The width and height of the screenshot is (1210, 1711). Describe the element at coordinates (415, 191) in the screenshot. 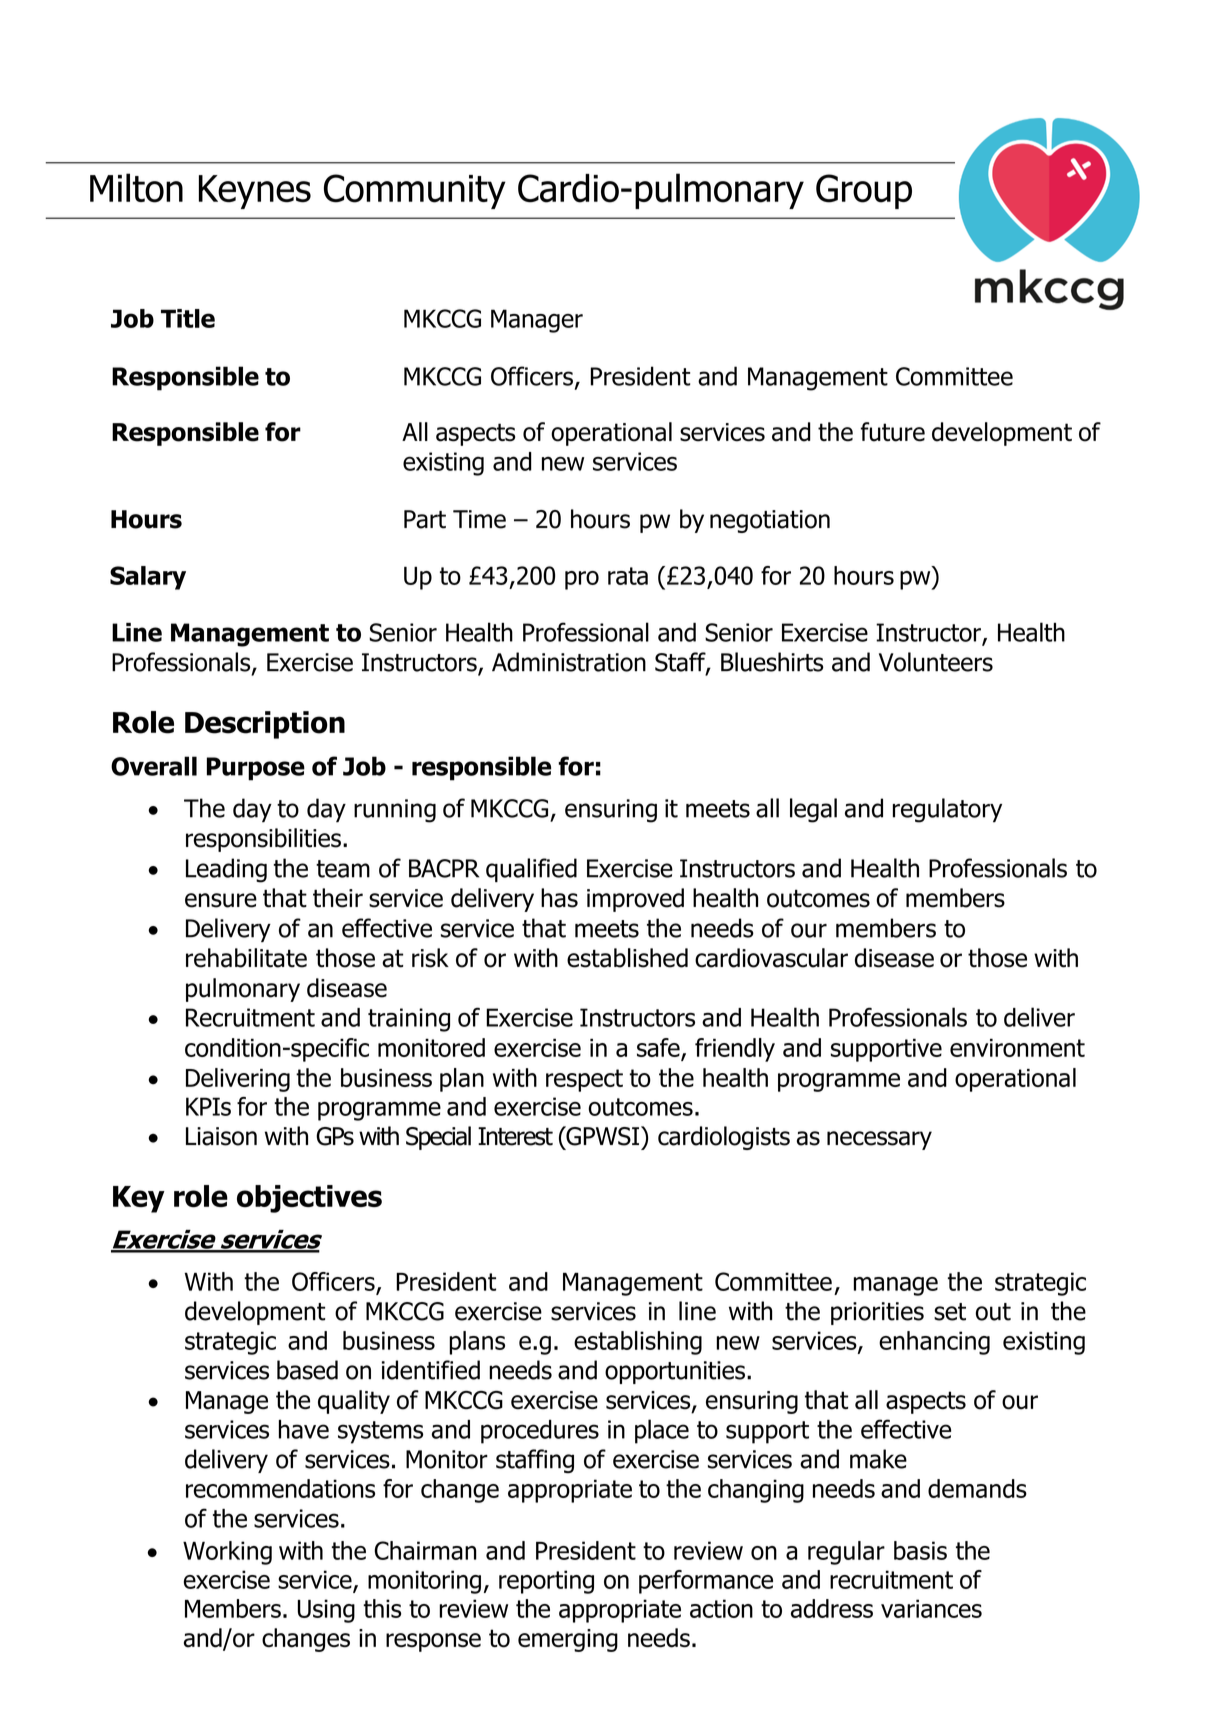

I see `Community` at that location.
